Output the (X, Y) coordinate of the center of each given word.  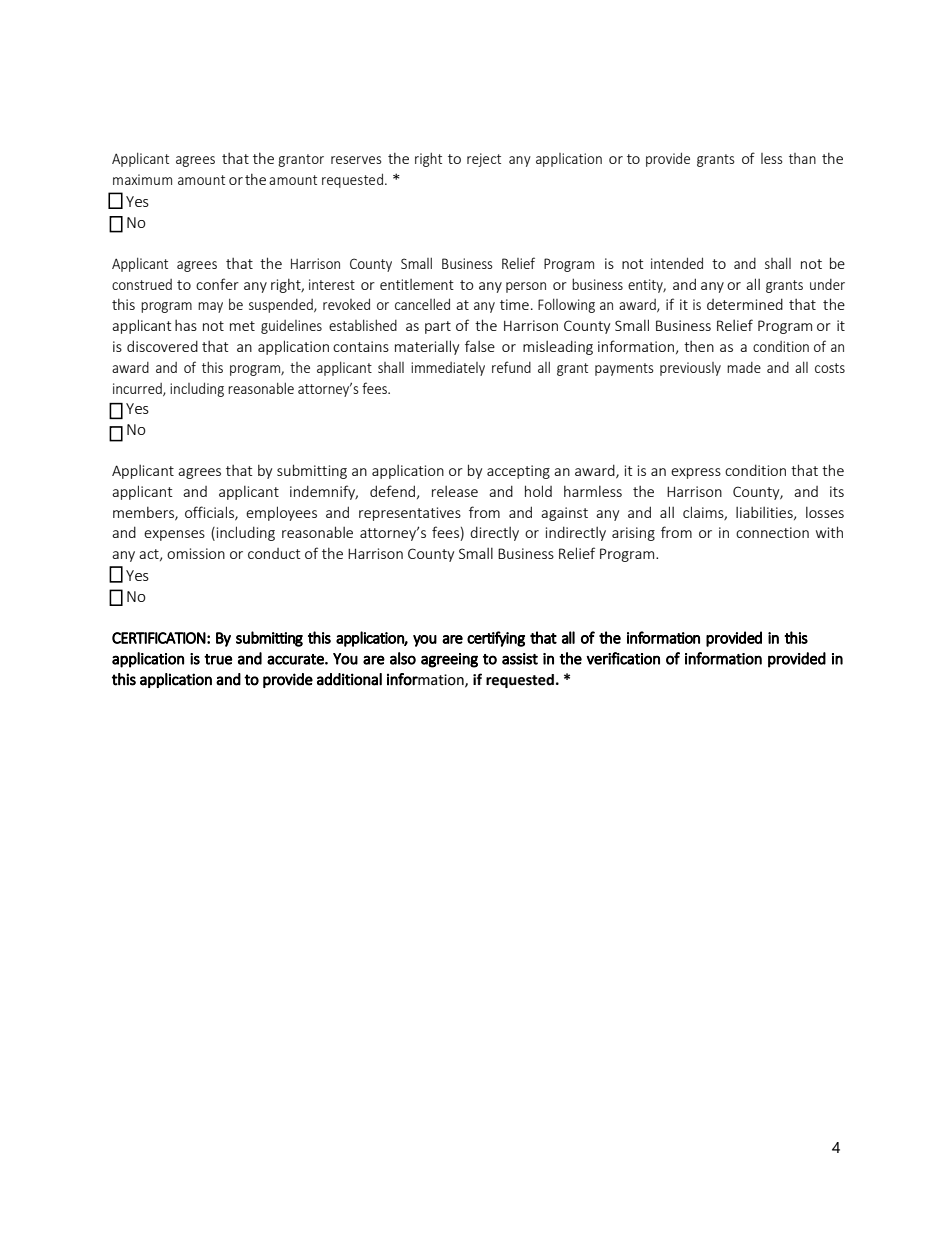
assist (520, 659)
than (802, 158)
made (744, 367)
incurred (138, 389)
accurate (296, 659)
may (210, 307)
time (514, 304)
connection (772, 532)
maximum (142, 179)
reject (484, 160)
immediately (448, 369)
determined (745, 304)
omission (196, 553)
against (564, 514)
